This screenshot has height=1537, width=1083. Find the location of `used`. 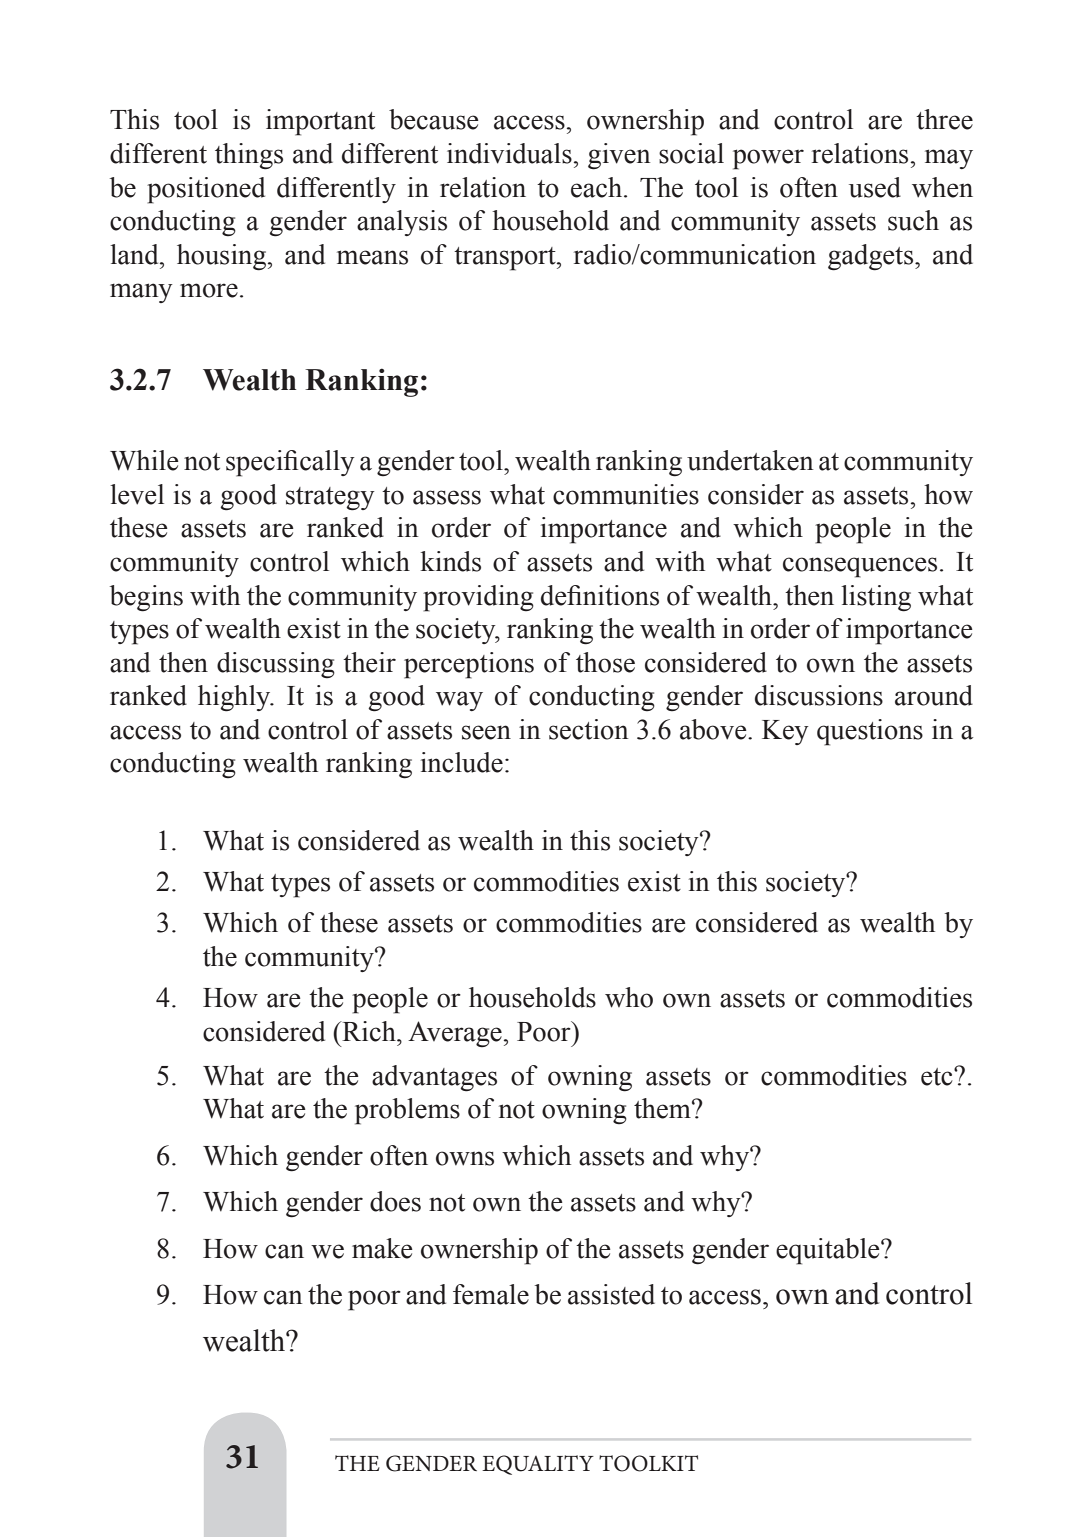

used is located at coordinates (875, 187).
